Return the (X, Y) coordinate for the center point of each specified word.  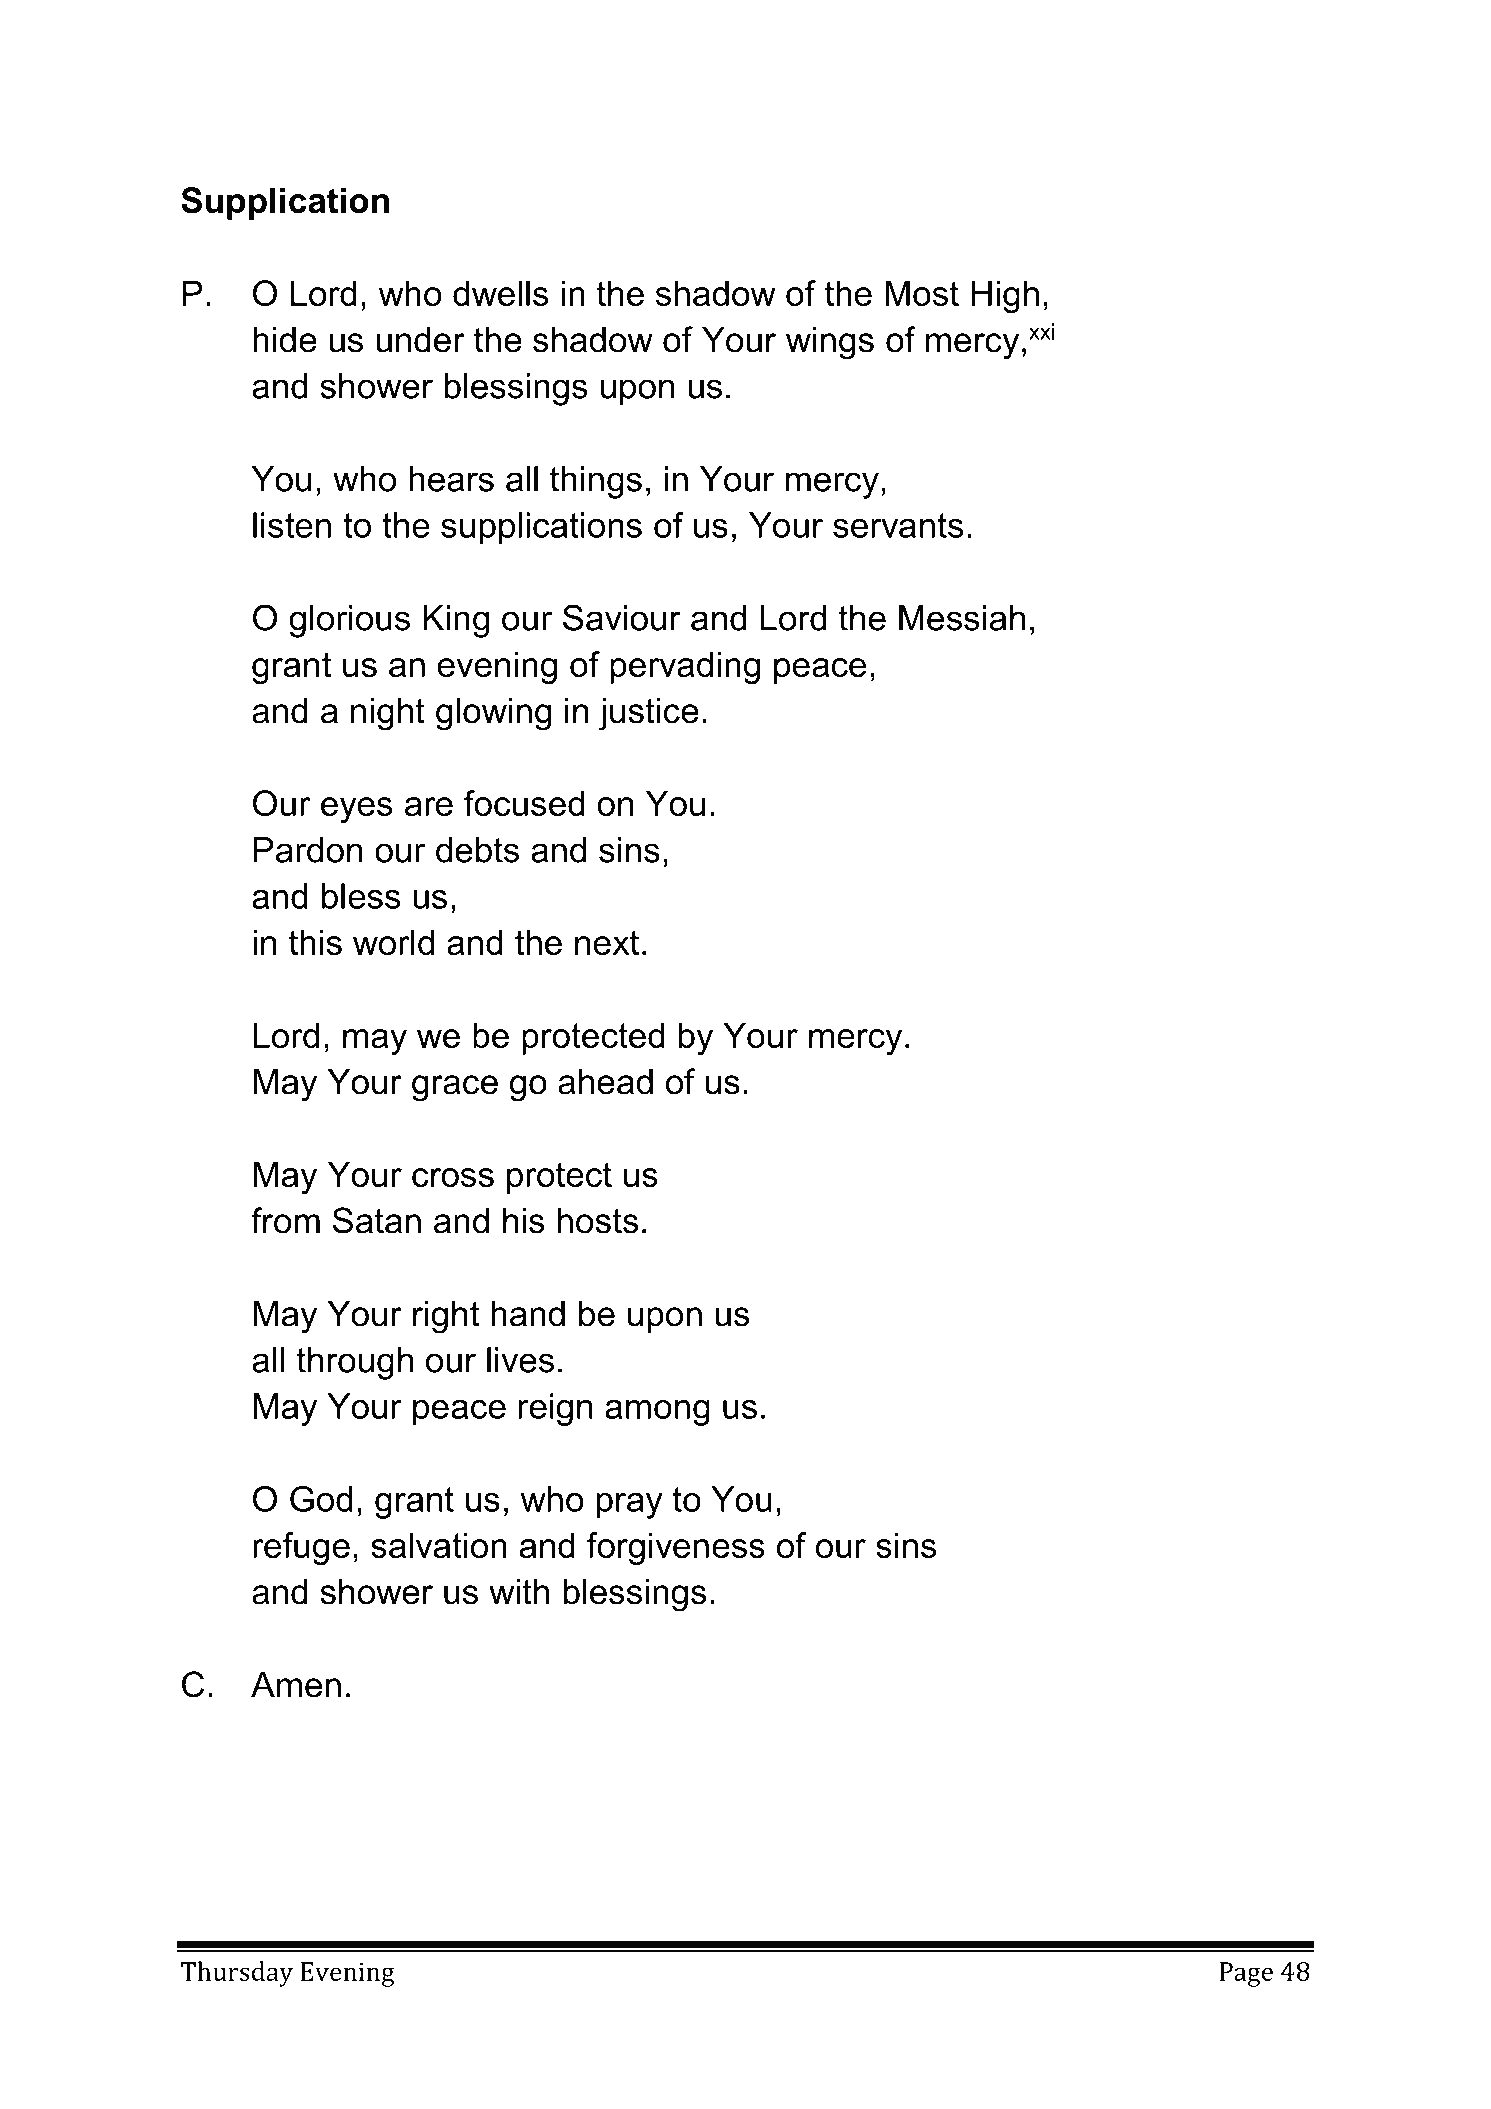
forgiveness (676, 1548)
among (657, 1413)
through (355, 1363)
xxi (1041, 331)
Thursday (237, 1974)
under (420, 340)
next (607, 942)
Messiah (962, 618)
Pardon (308, 850)
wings (830, 343)
